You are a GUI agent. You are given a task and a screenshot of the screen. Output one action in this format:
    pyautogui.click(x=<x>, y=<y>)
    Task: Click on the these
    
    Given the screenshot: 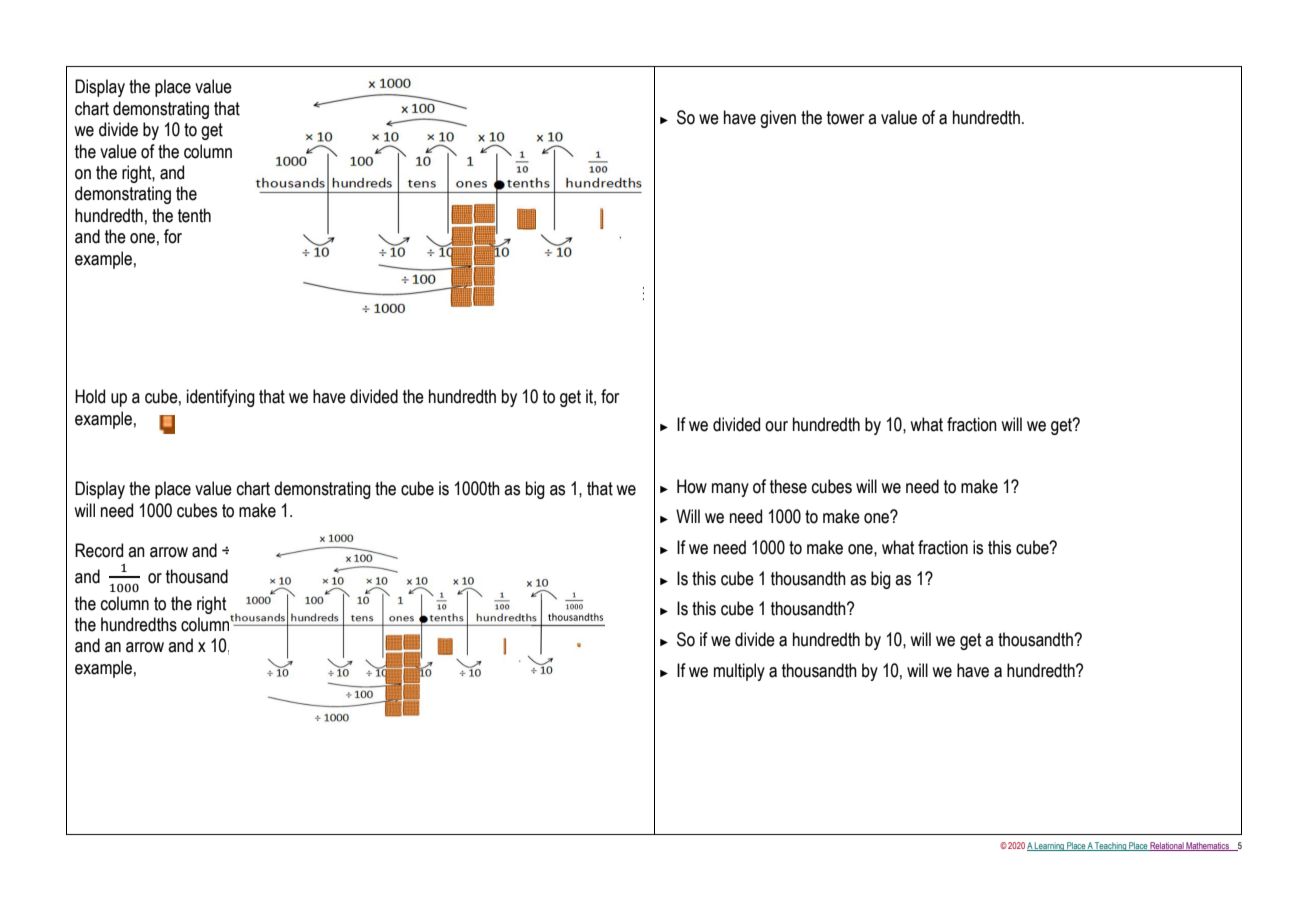 What is the action you would take?
    pyautogui.click(x=788, y=486)
